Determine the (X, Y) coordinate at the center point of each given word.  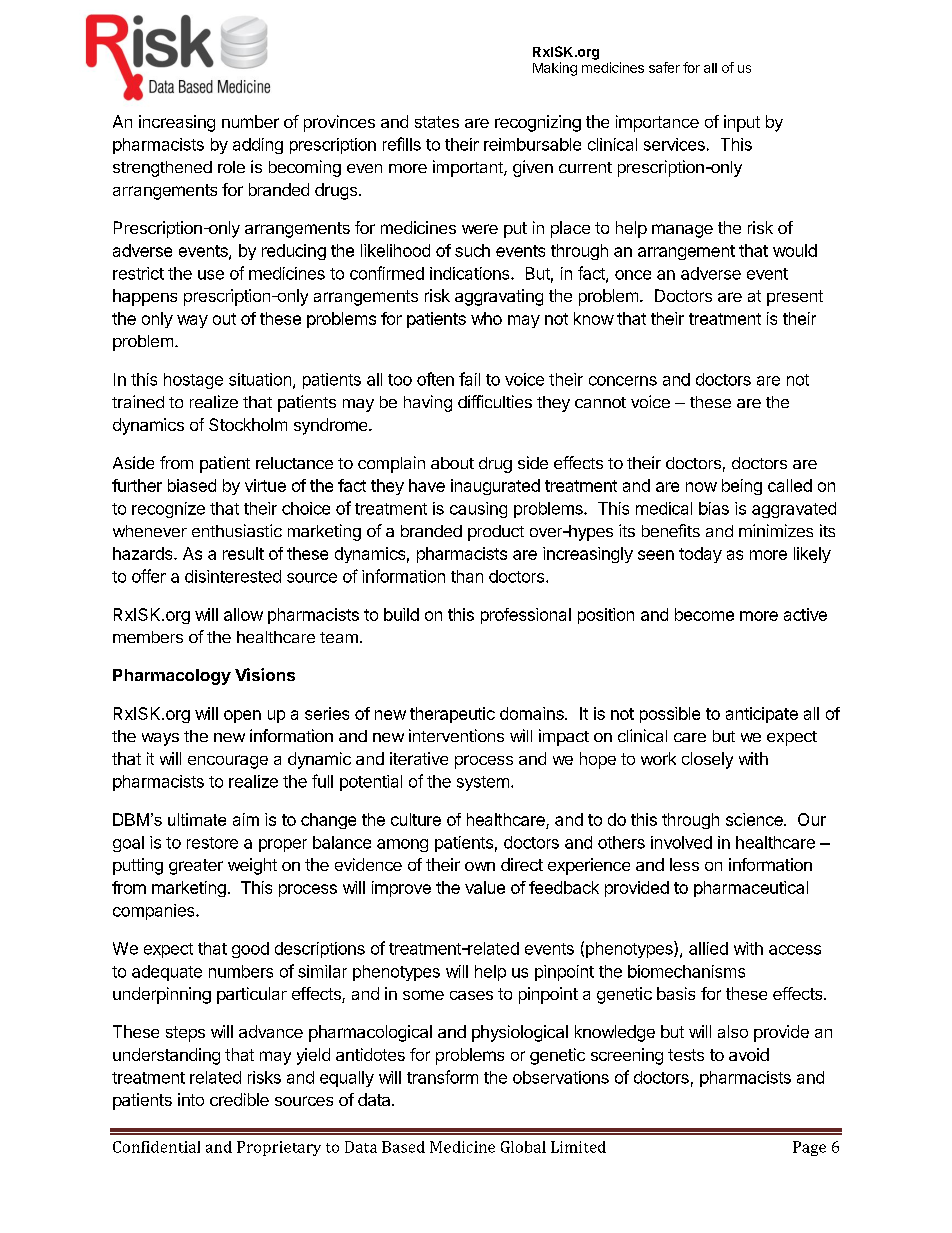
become (704, 614)
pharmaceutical (751, 889)
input (742, 123)
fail (469, 379)
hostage (193, 381)
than (467, 576)
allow (243, 614)
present (795, 298)
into (191, 1099)
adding (258, 146)
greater (196, 867)
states (437, 122)
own (480, 866)
